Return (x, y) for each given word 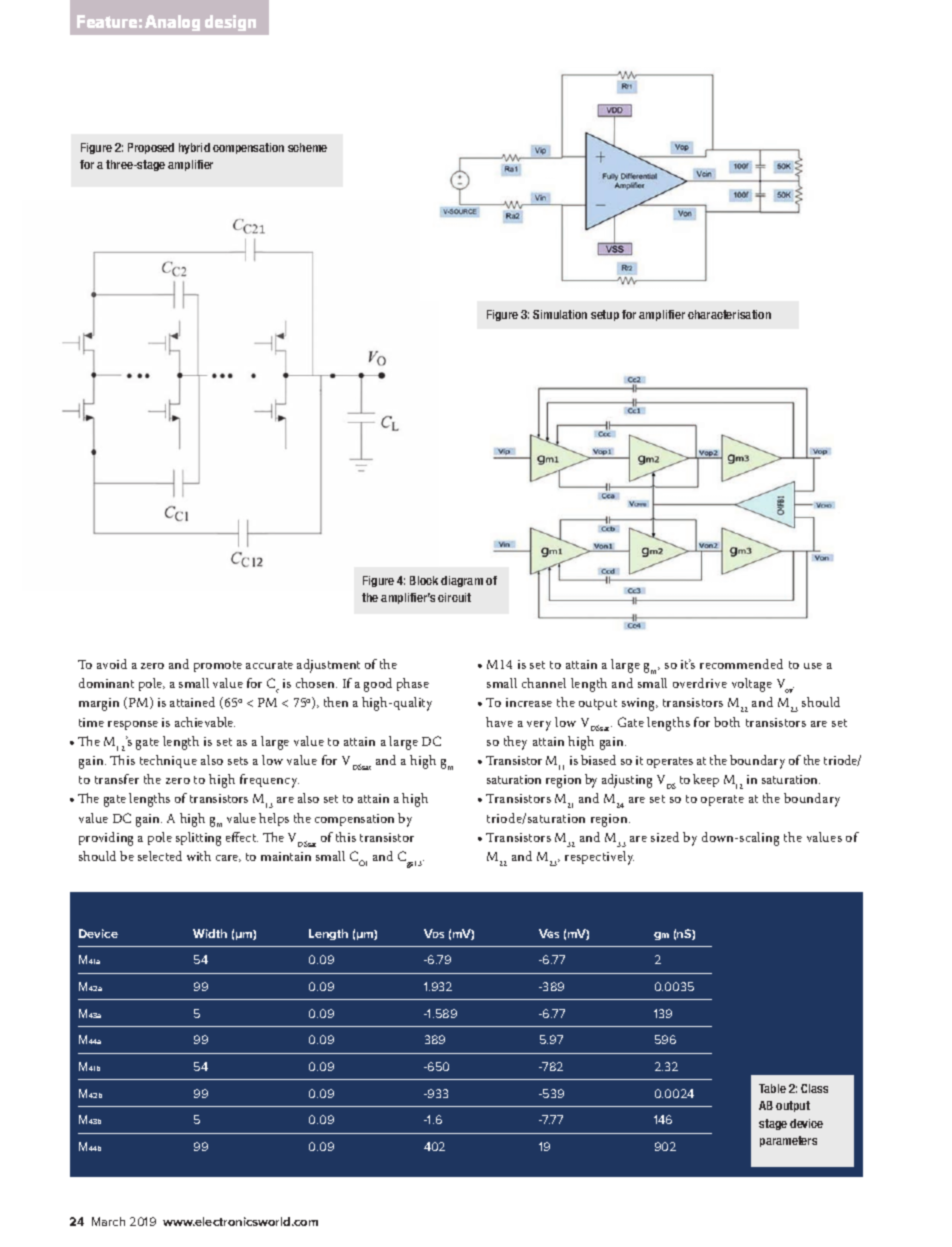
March (108, 1221)
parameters (788, 1141)
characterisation (729, 314)
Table (772, 1088)
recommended (741, 664)
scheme (307, 147)
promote (218, 666)
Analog (172, 23)
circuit (454, 597)
